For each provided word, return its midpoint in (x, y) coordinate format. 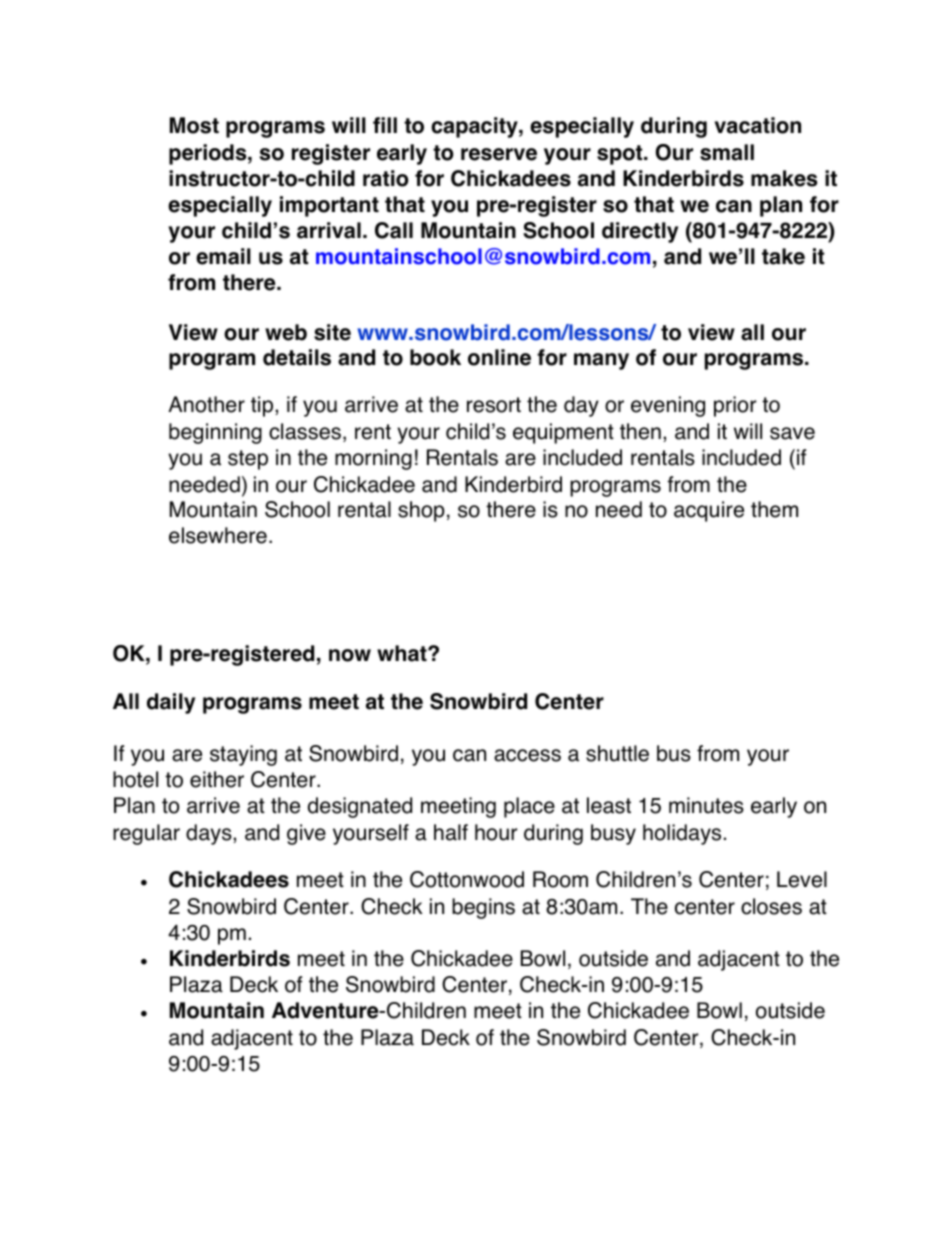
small (727, 152)
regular (146, 834)
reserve (499, 154)
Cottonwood (467, 879)
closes (771, 906)
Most (194, 125)
